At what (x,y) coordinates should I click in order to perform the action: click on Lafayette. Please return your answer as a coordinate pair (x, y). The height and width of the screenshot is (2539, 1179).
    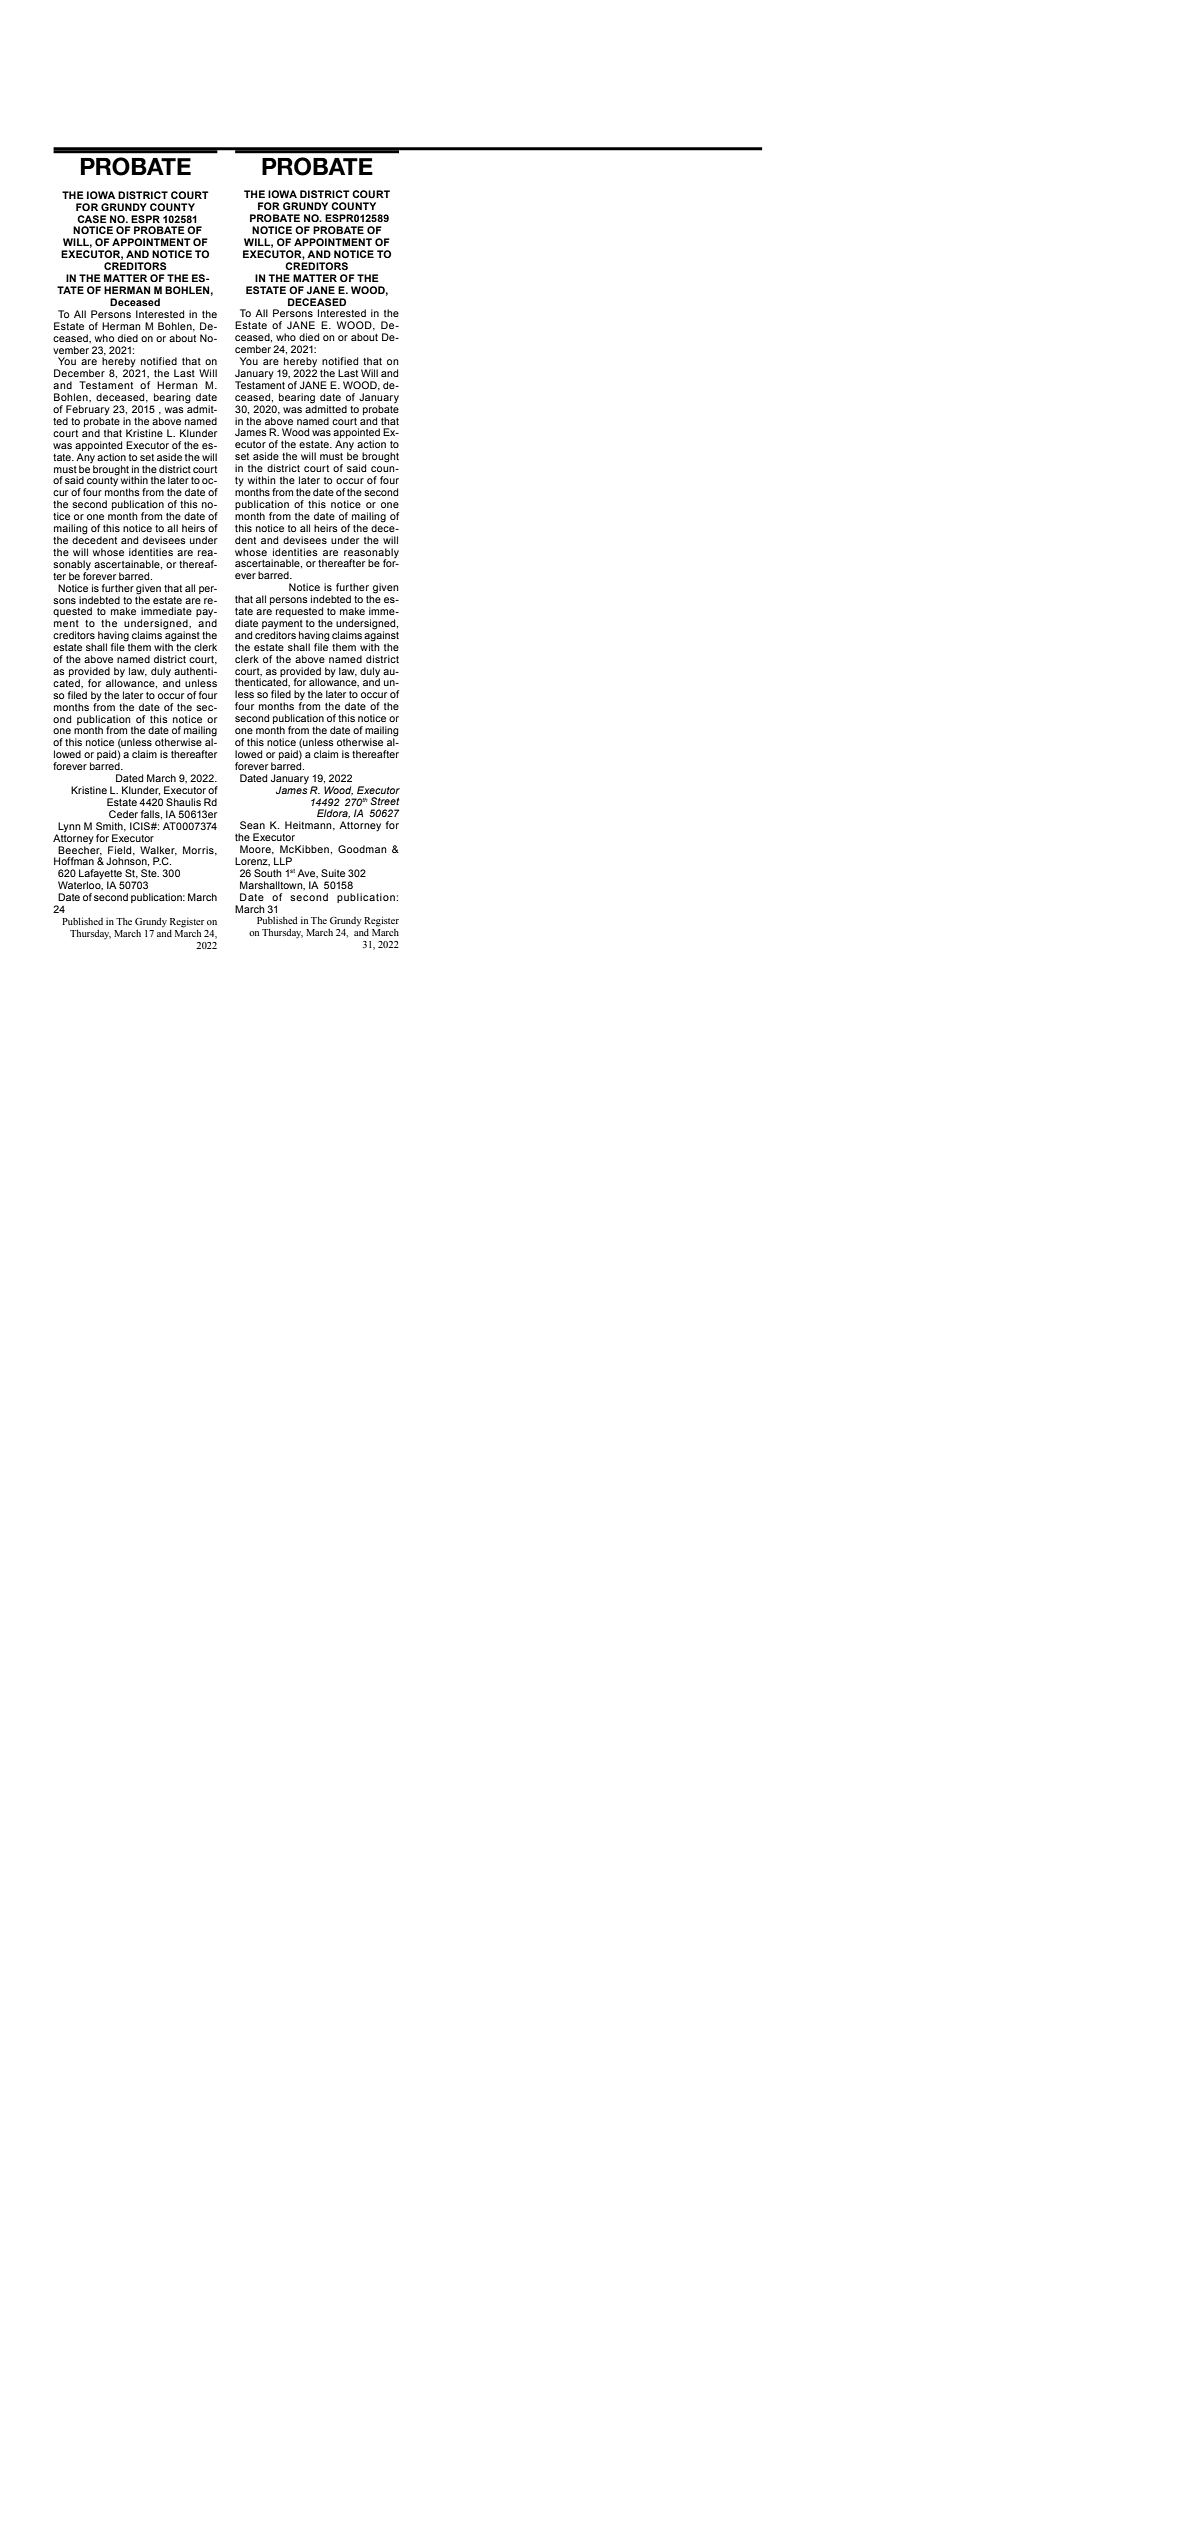
    Looking at the image, I should click on (101, 875).
